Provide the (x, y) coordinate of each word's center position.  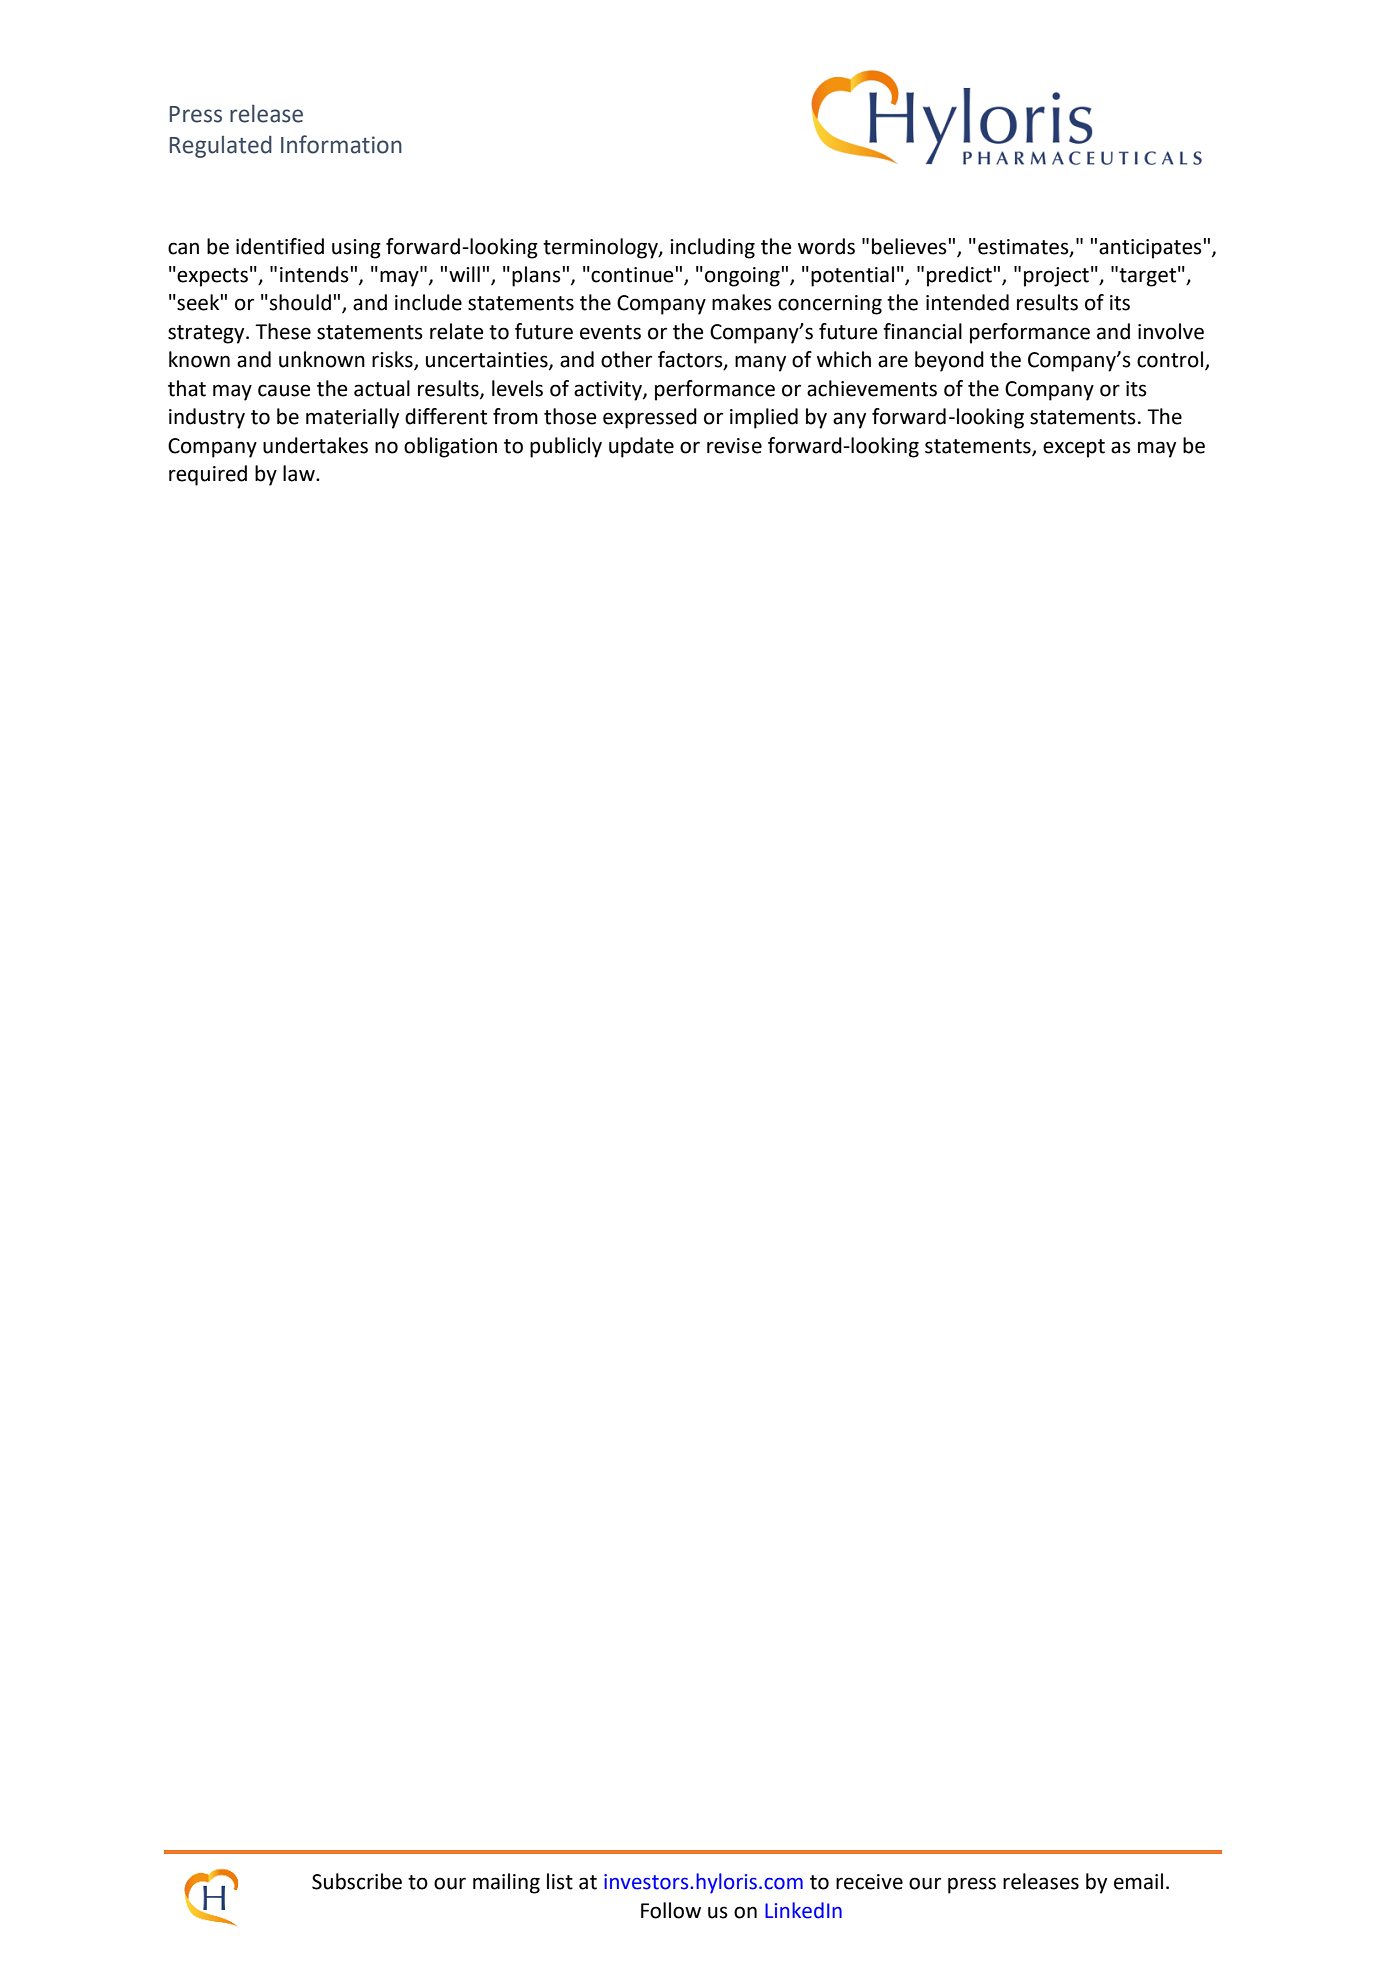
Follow (671, 1910)
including (712, 248)
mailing (506, 1883)
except (1074, 448)
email (1138, 1881)
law (300, 473)
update (641, 447)
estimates (1024, 247)
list (560, 1881)
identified (280, 246)
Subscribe (357, 1881)
